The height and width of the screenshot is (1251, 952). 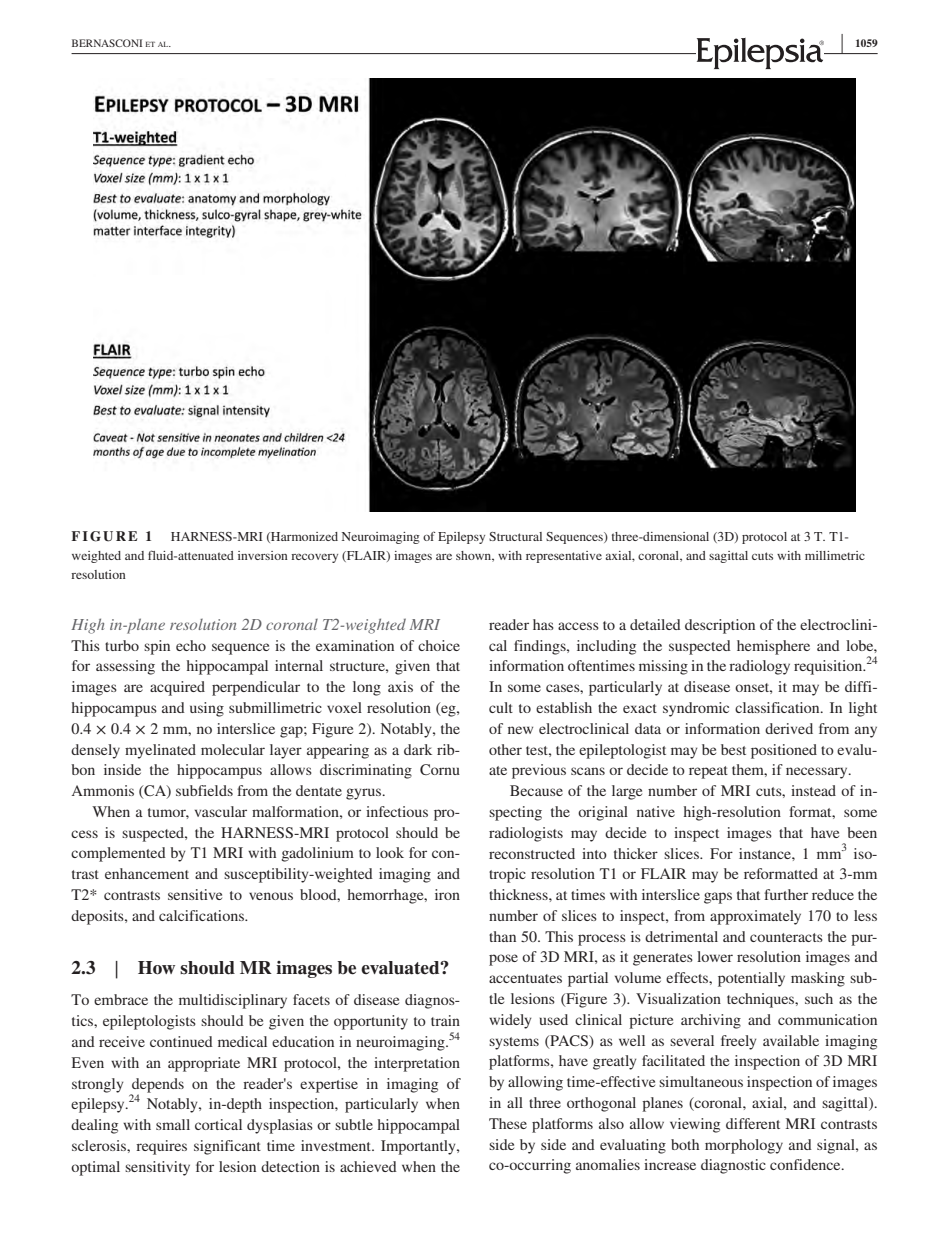 I want to click on requires, so click(x=161, y=1147).
